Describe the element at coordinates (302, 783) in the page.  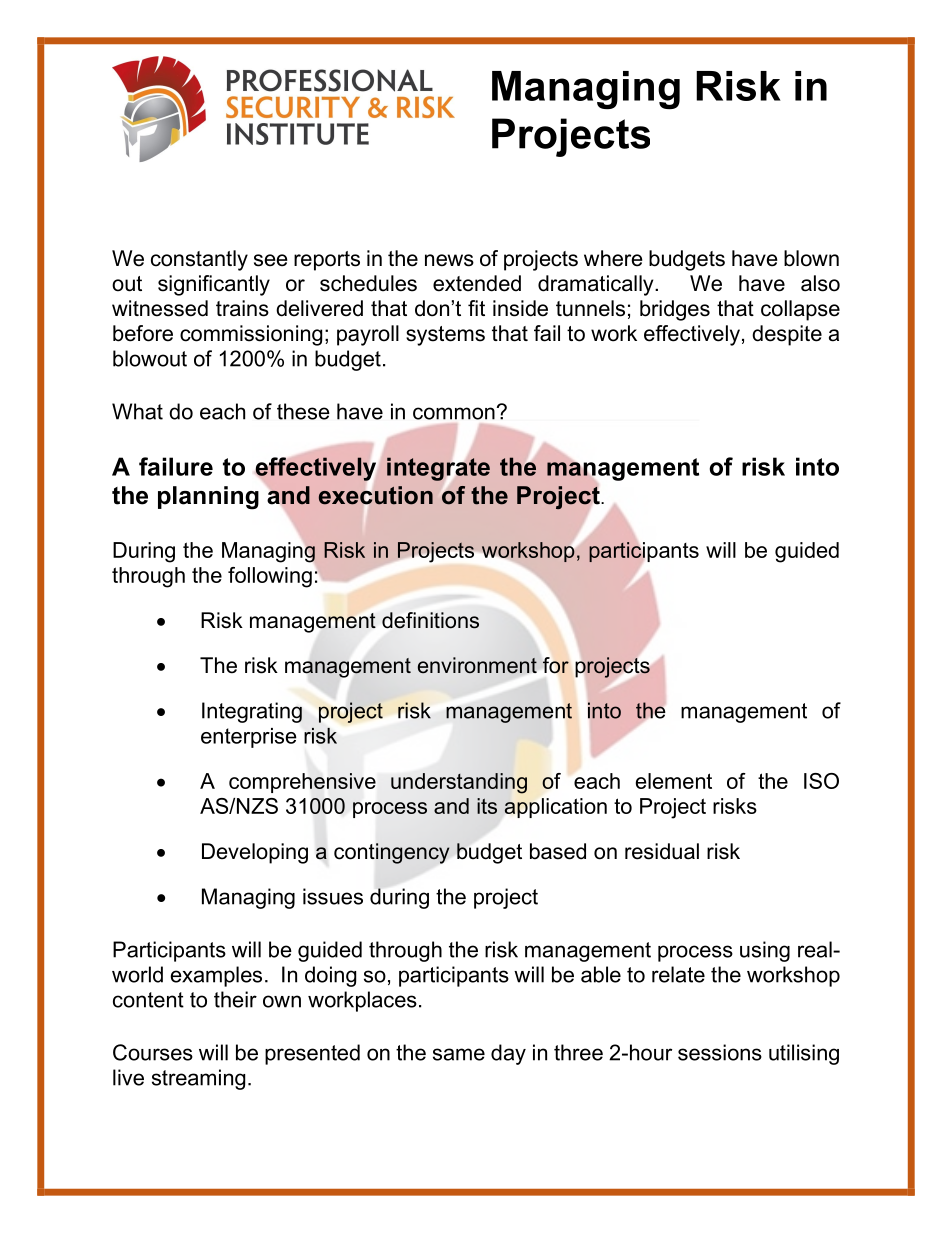
I see `comprehensive` at that location.
